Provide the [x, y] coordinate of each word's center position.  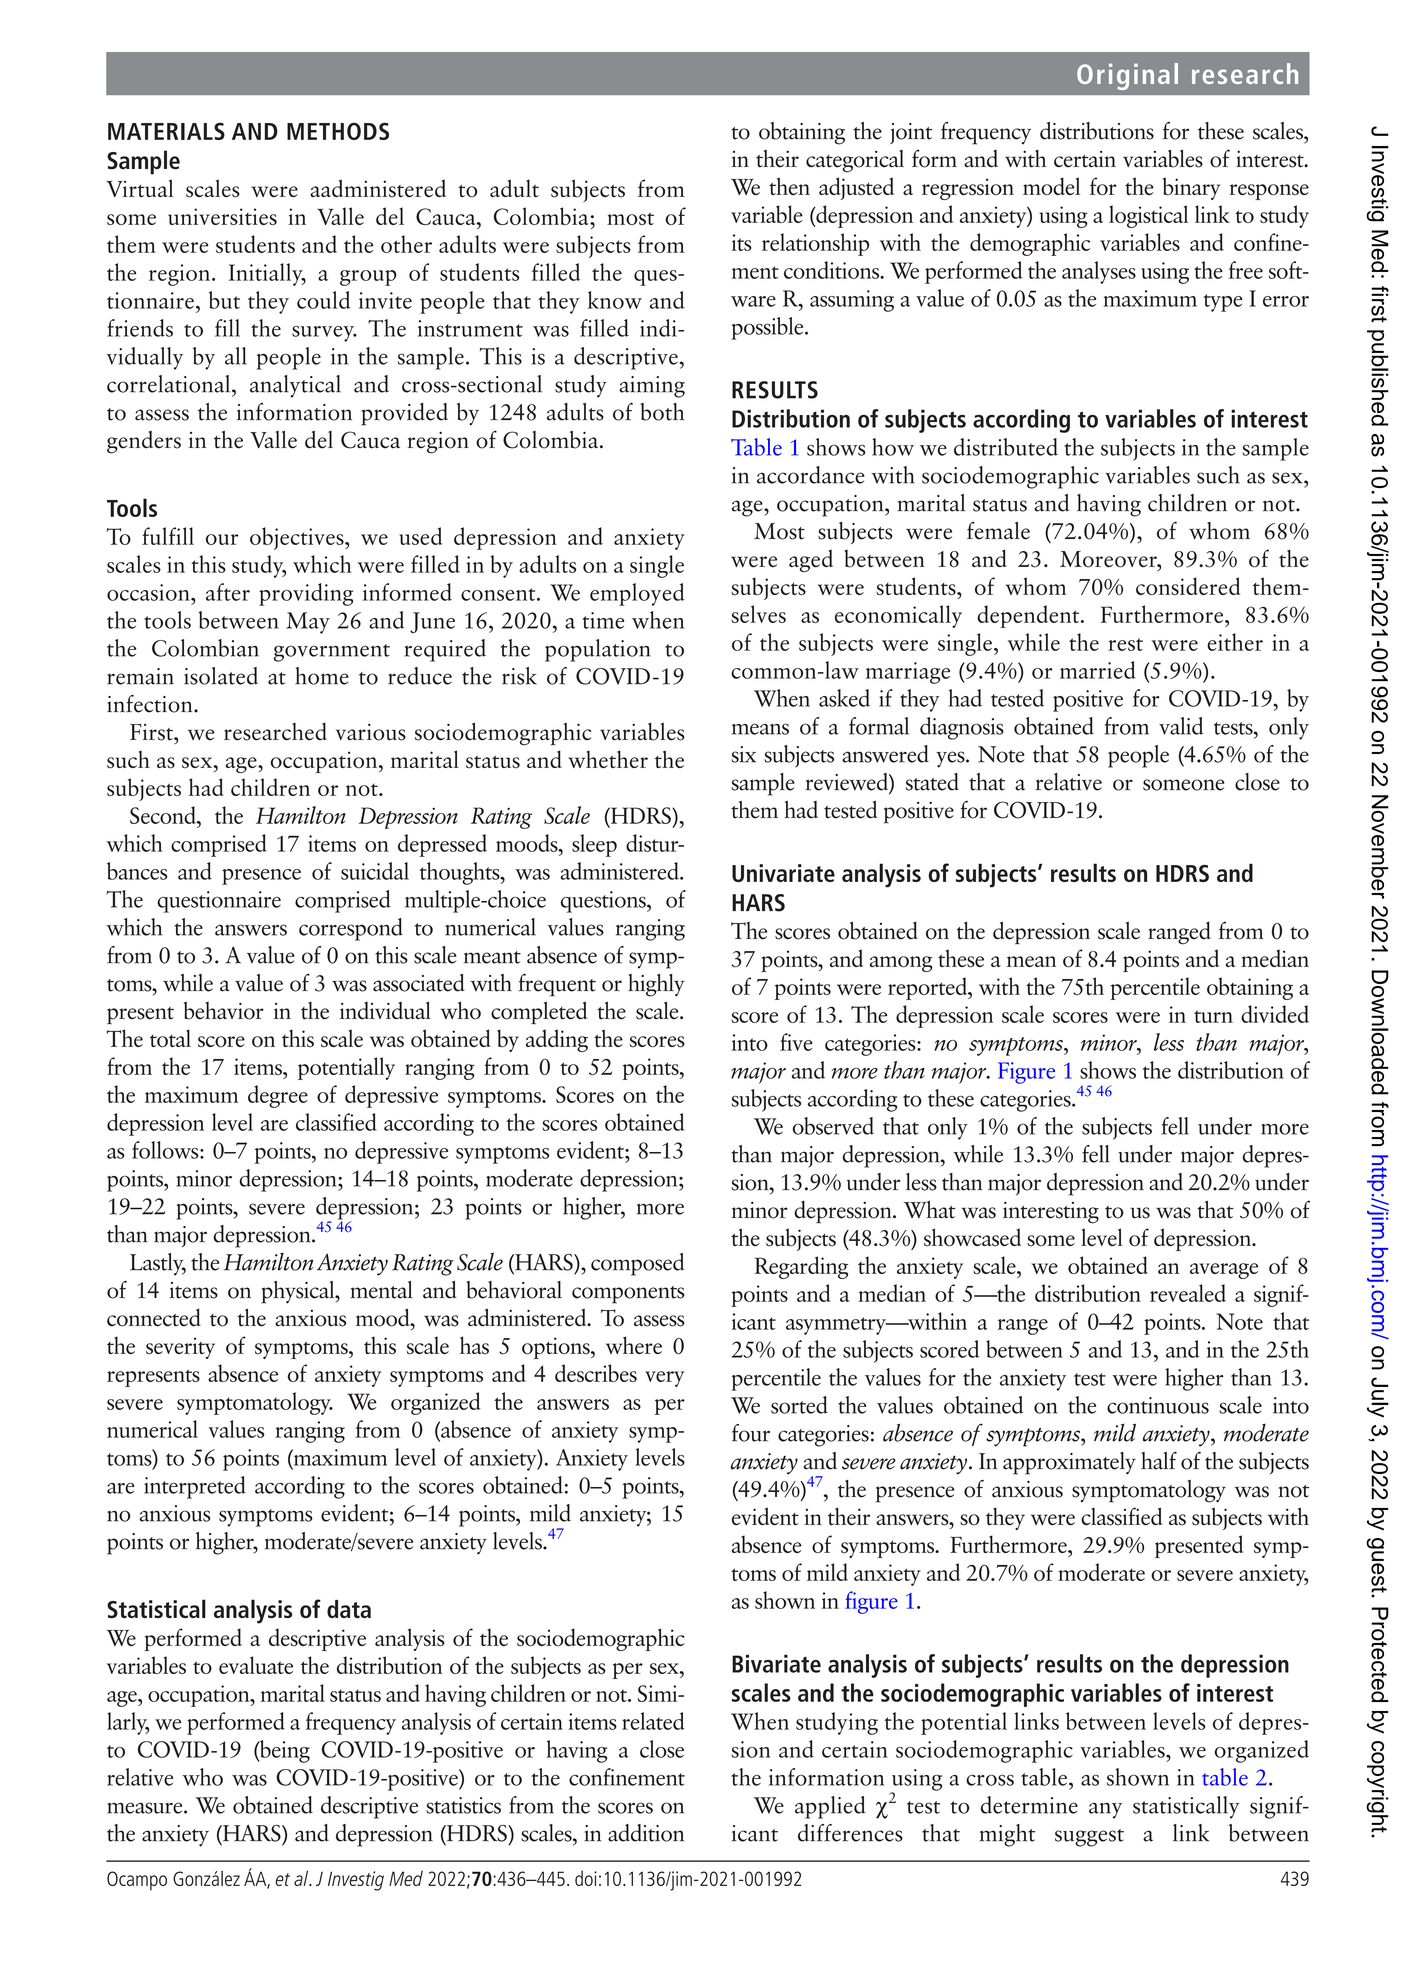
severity [180, 1348]
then [789, 186]
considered [1188, 586]
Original [1127, 76]
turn [1213, 1016]
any [1105, 1811]
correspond [351, 929]
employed [637, 594]
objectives [298, 538]
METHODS [338, 131]
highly [656, 985]
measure [146, 1808]
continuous [1158, 1405]
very [665, 1379]
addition [646, 1833]
